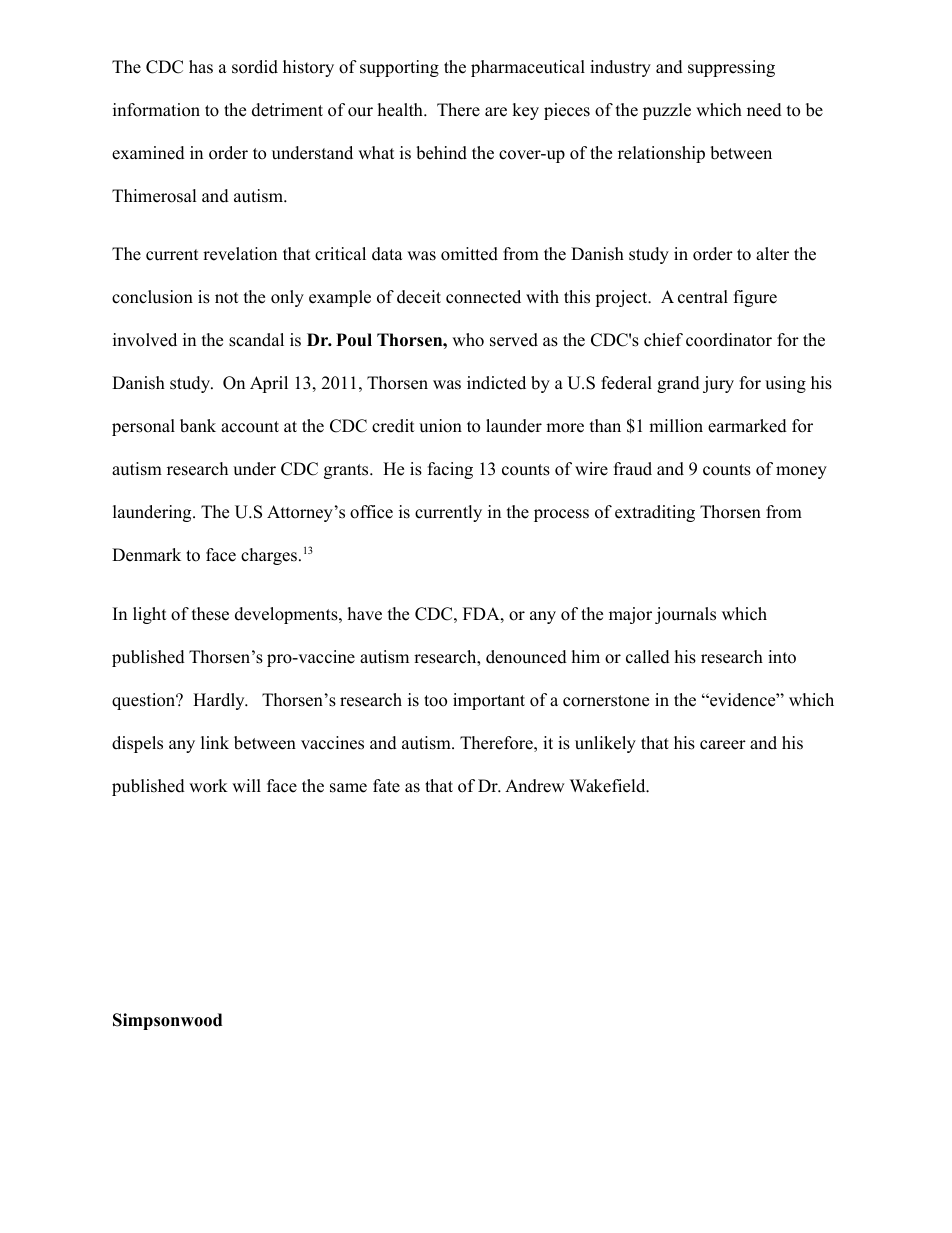 The width and height of the screenshot is (952, 1233). I want to click on these, so click(210, 614).
